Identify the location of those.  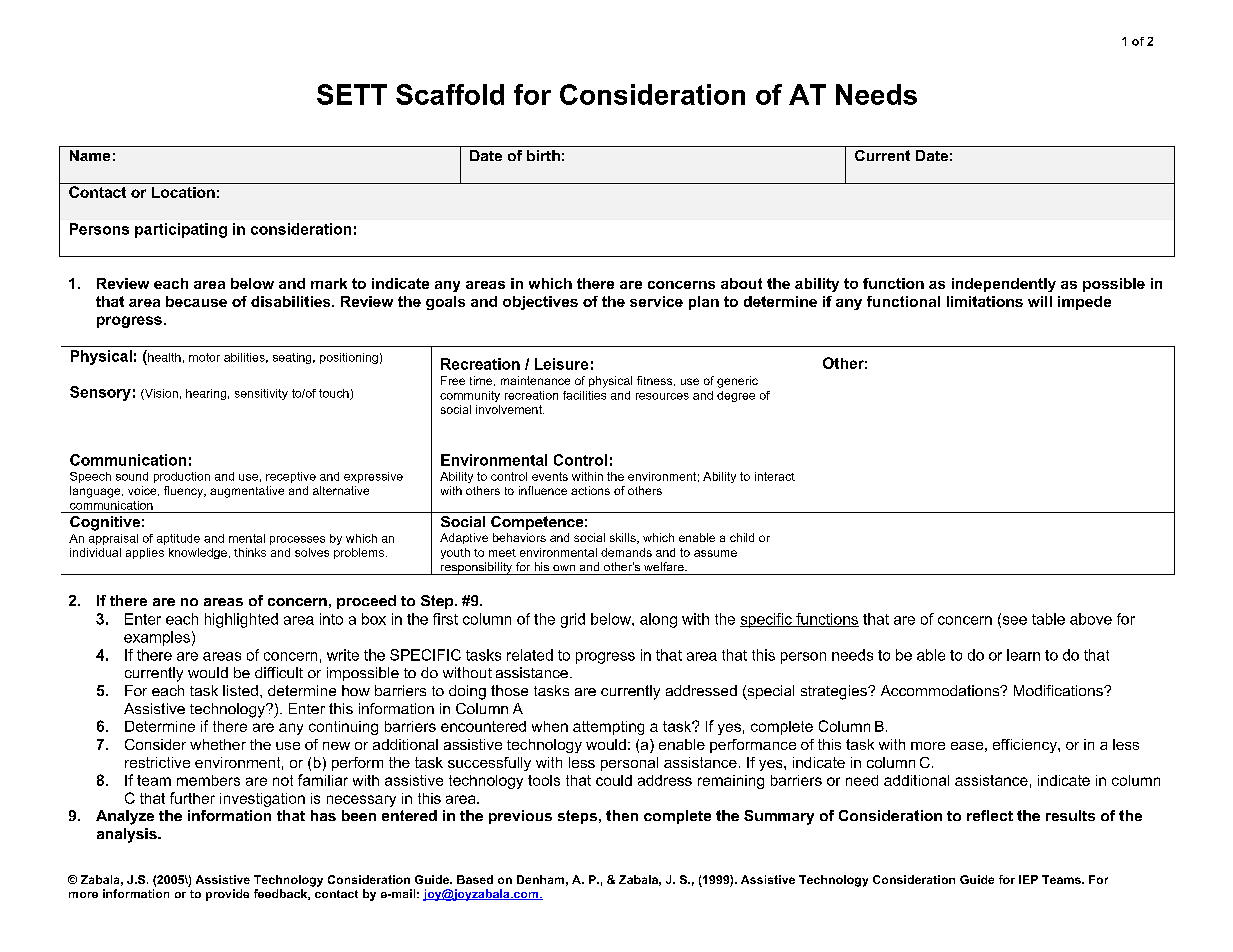
(509, 690).
